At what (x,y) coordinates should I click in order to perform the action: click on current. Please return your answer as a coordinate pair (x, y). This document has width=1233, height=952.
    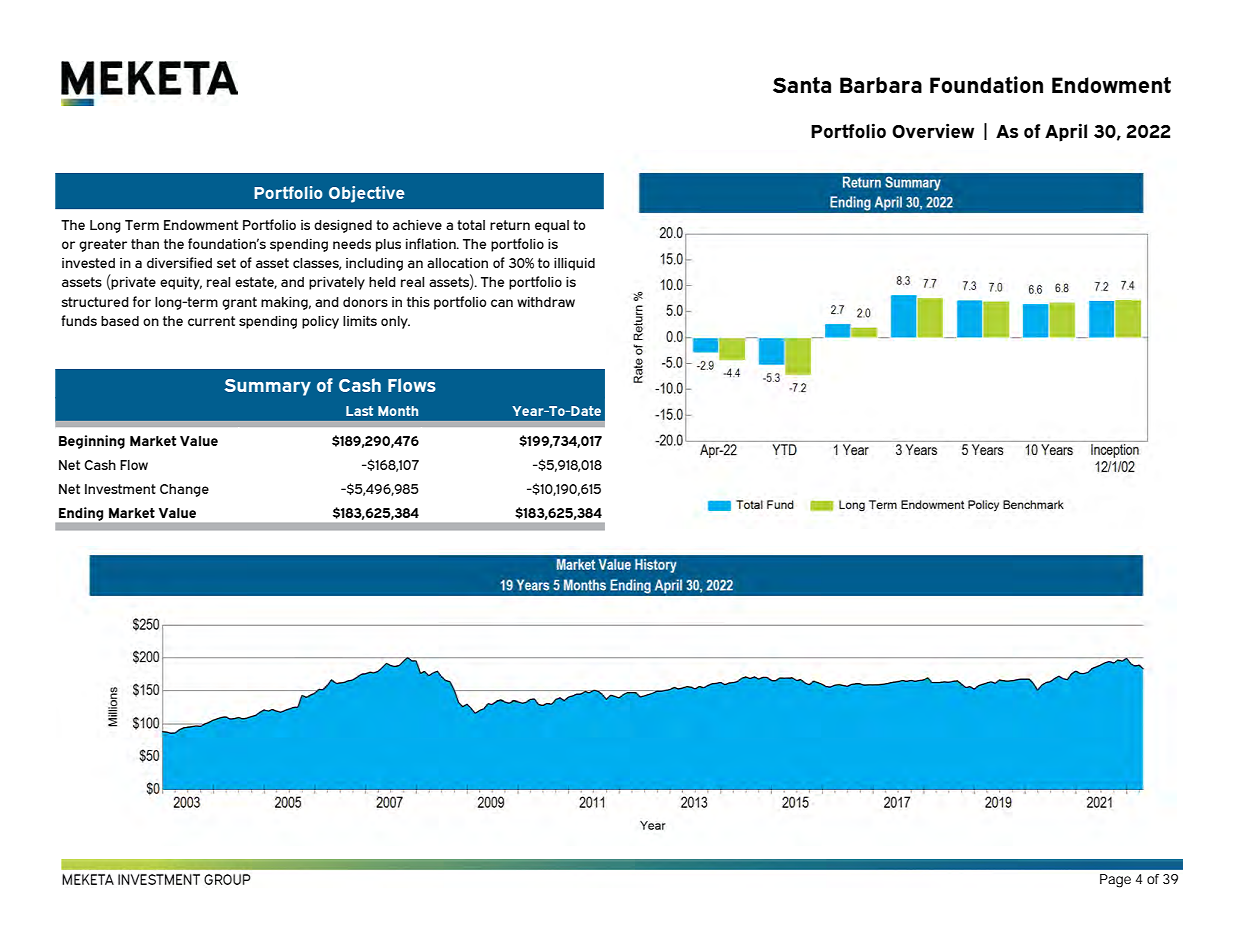
    Looking at the image, I should click on (211, 321).
